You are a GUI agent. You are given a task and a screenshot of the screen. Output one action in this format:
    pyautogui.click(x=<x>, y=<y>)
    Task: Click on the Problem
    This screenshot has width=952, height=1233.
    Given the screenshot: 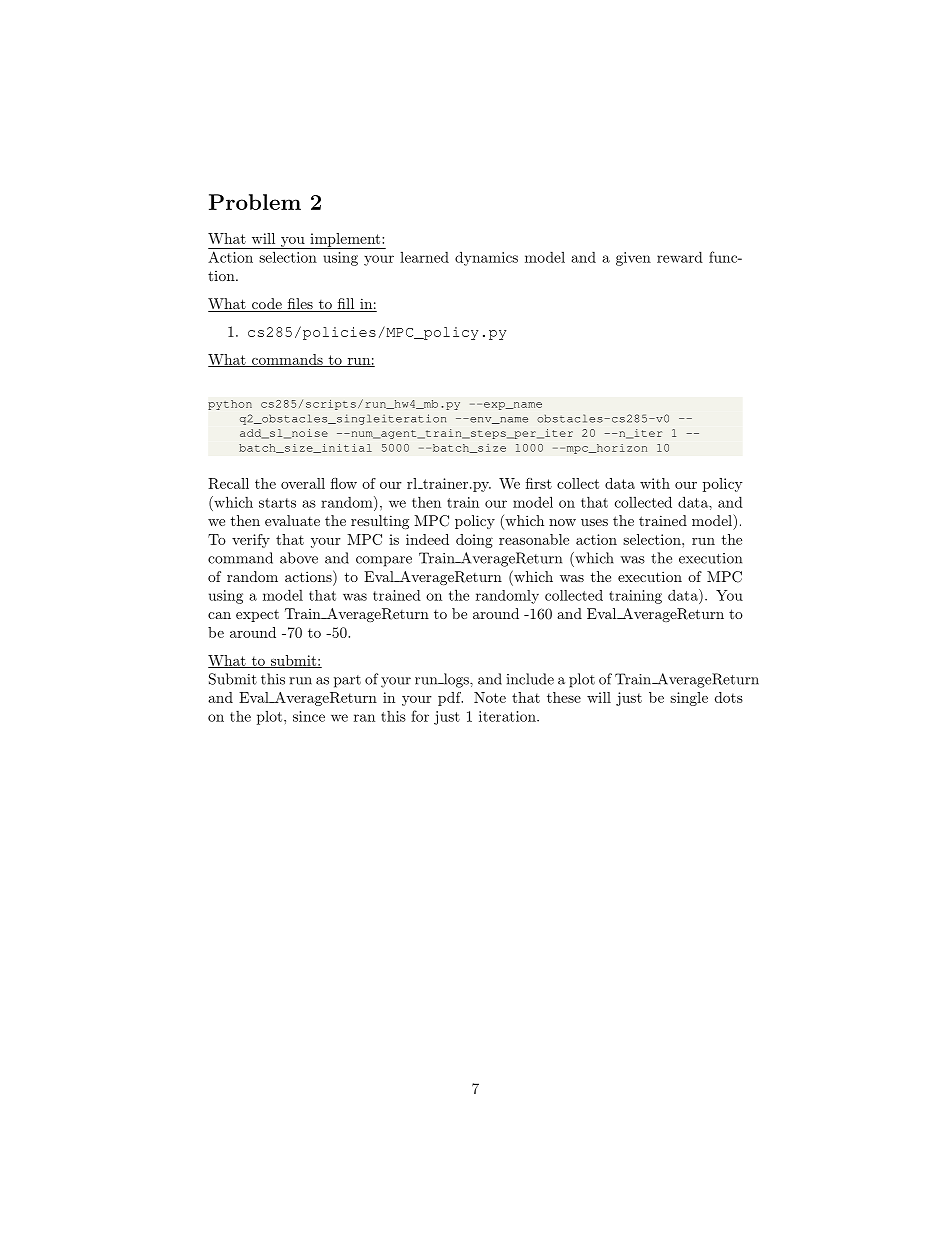 What is the action you would take?
    pyautogui.click(x=255, y=202)
